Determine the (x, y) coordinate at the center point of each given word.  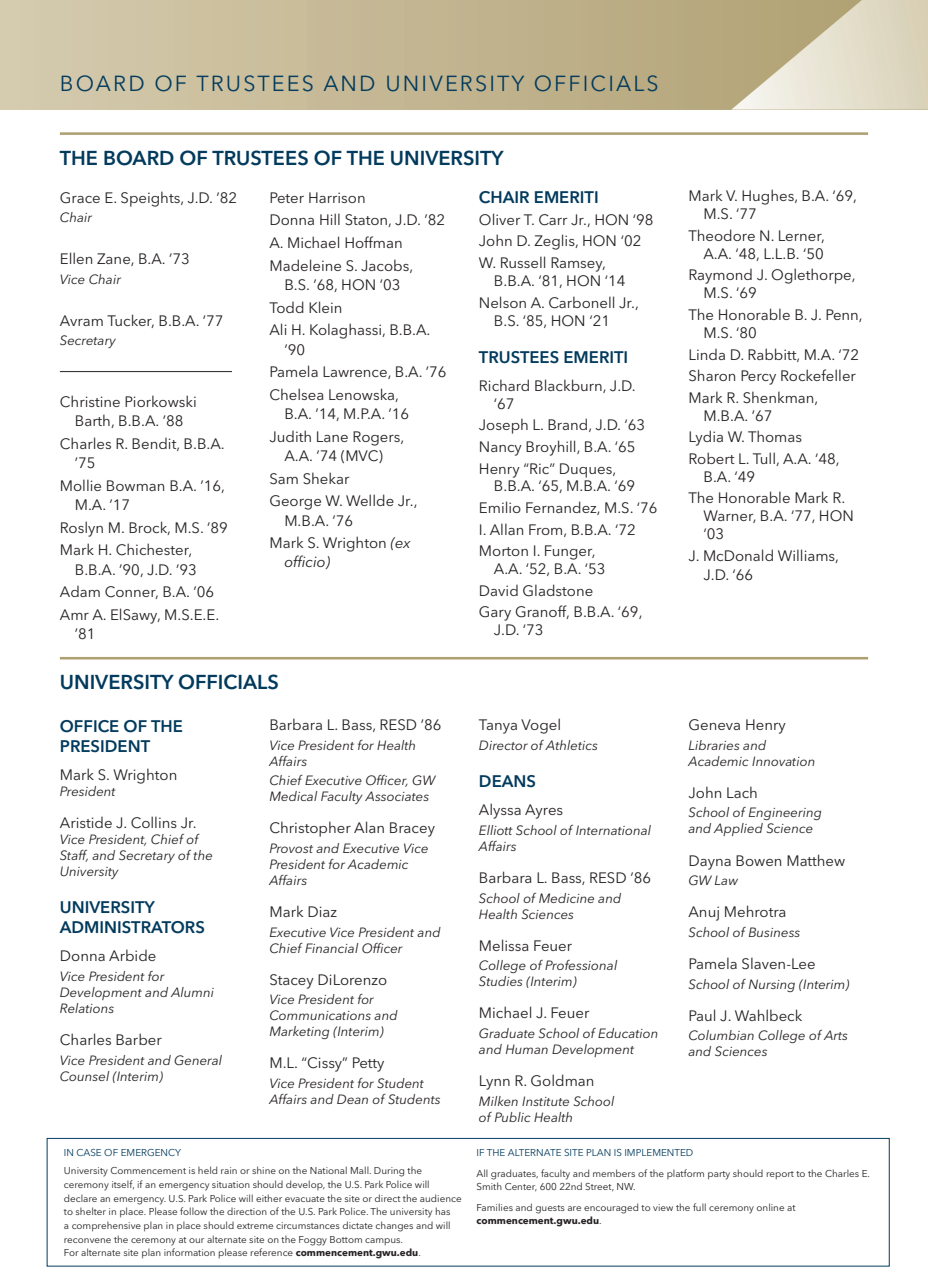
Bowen (758, 860)
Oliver (500, 219)
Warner (729, 516)
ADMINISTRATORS (131, 927)
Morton (504, 550)
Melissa (504, 945)
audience (440, 1198)
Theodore (721, 235)
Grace (80, 198)
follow (193, 1211)
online (770, 1207)
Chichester (153, 550)
